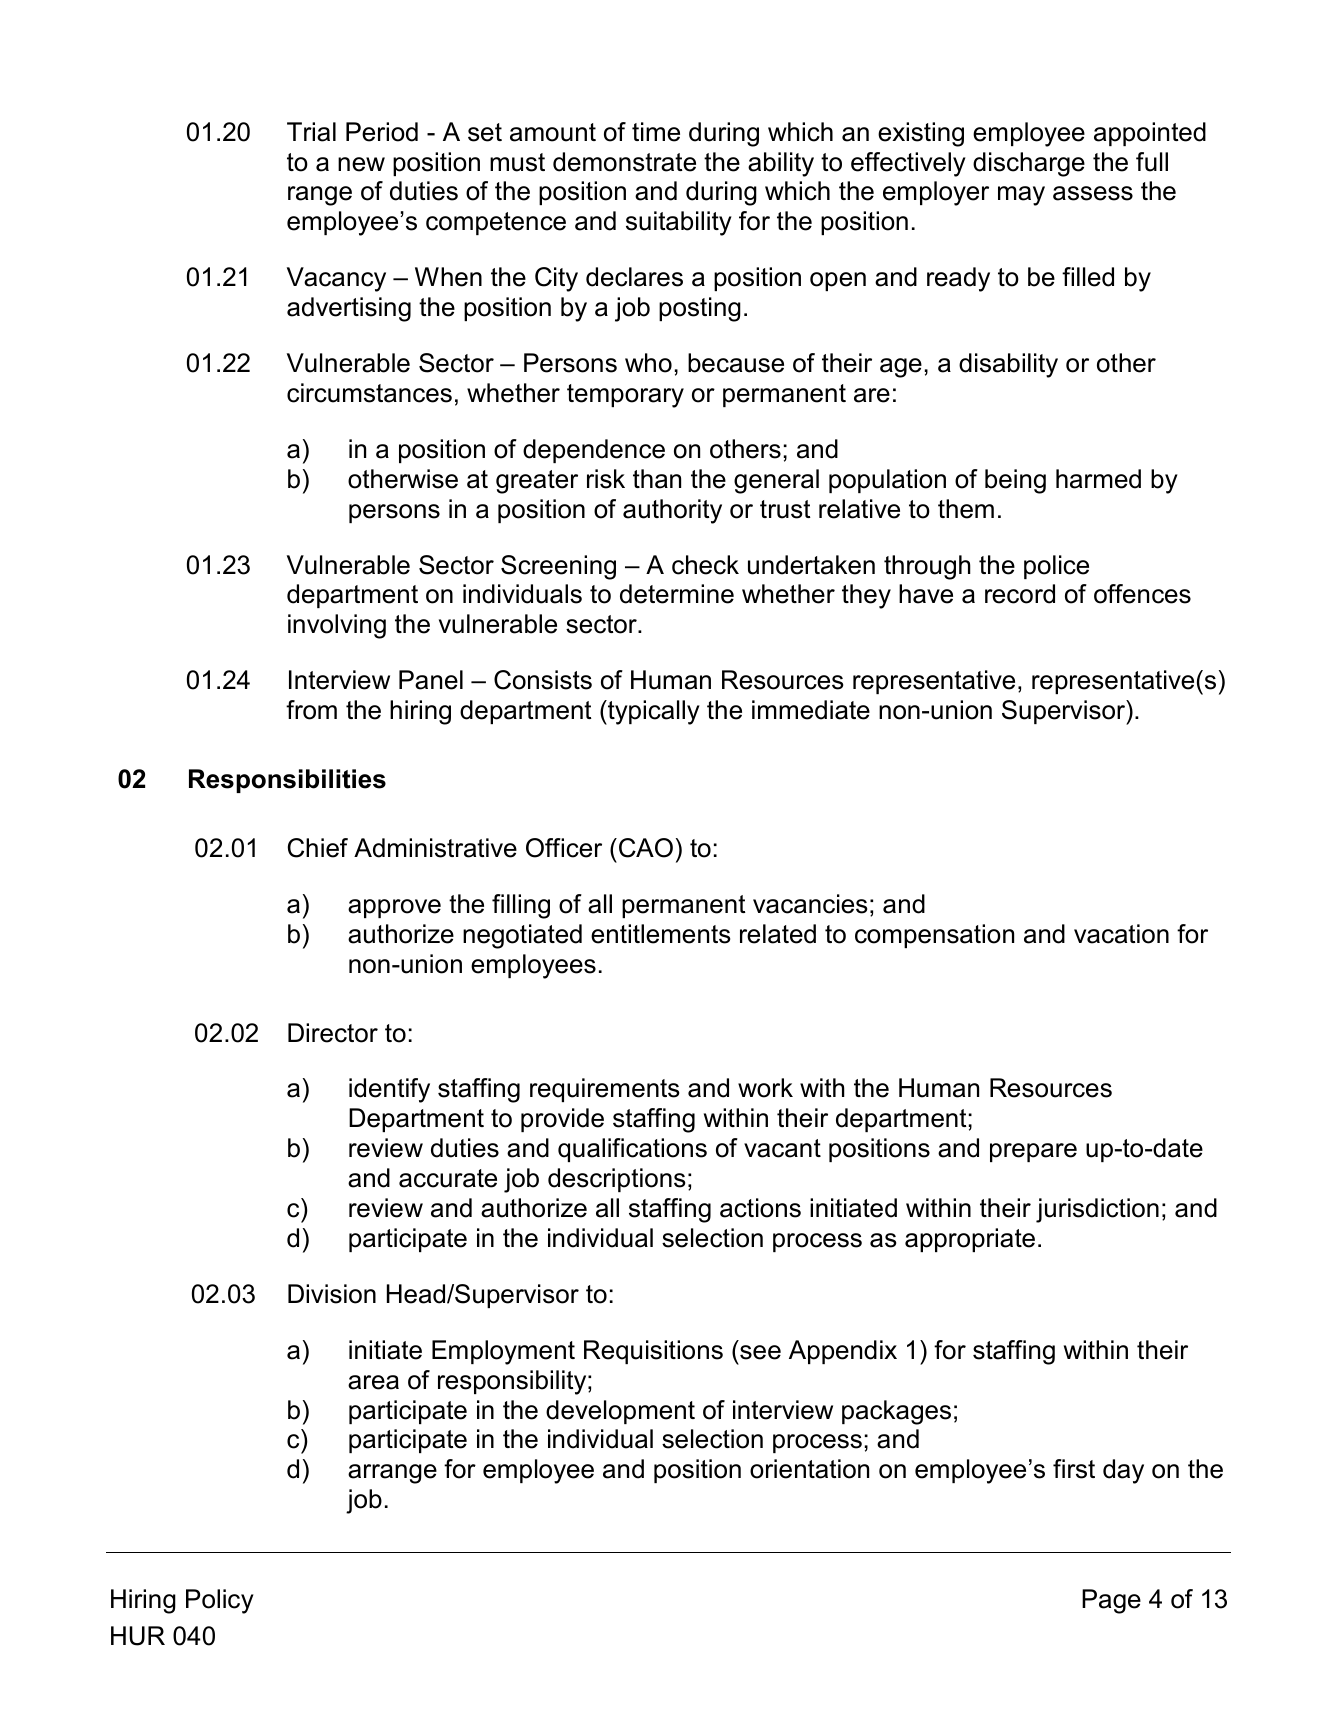 The height and width of the screenshot is (1716, 1326). Describe the element at coordinates (809, 1469) in the screenshot. I see `orientation` at that location.
